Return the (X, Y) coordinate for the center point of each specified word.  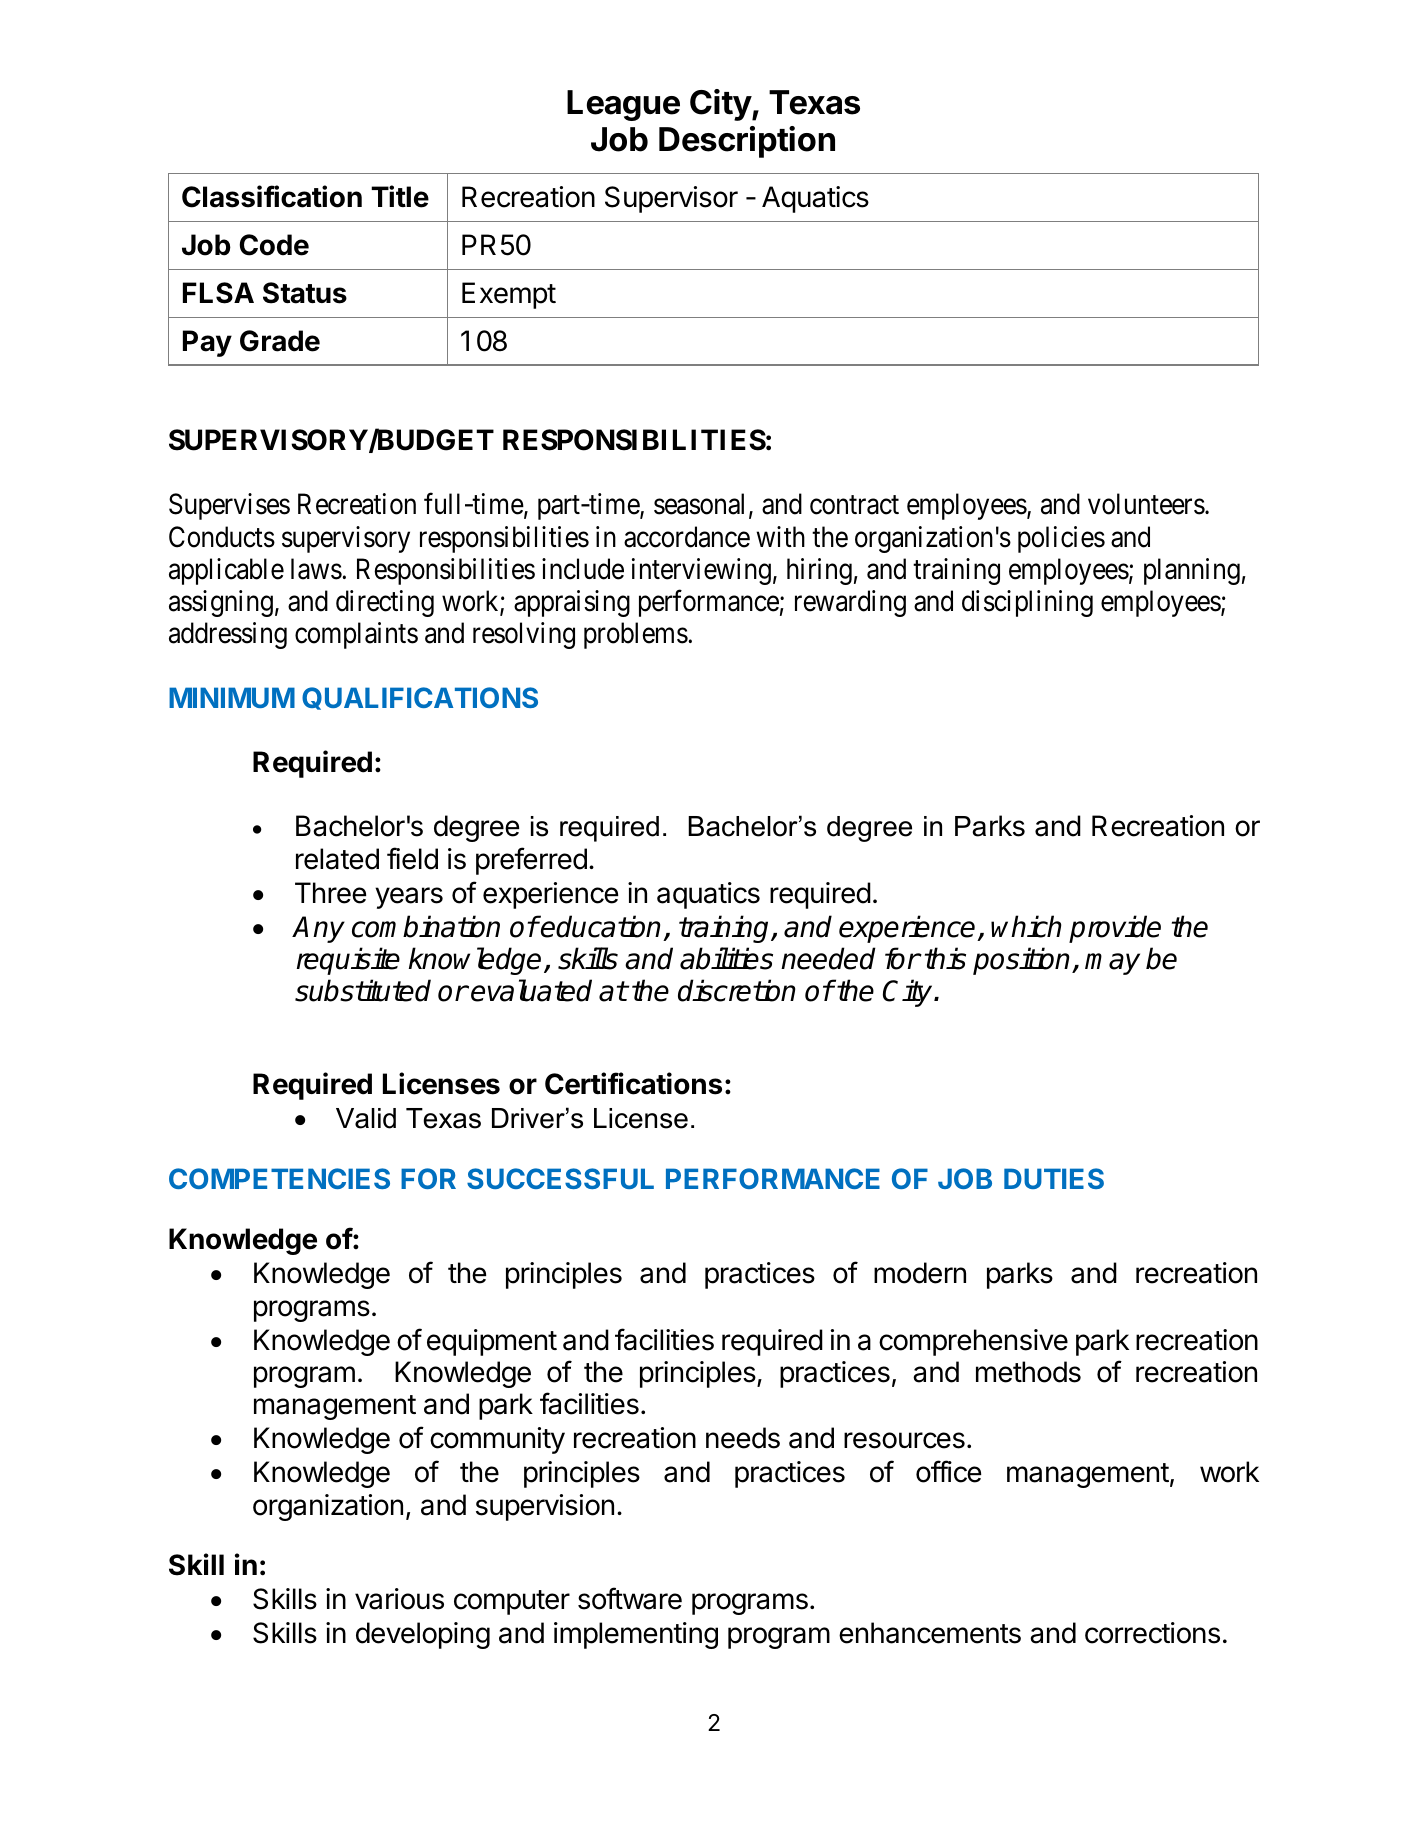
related (337, 859)
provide (1115, 929)
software (630, 1598)
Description (747, 142)
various (399, 1599)
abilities (726, 958)
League (623, 105)
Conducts (222, 537)
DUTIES (1054, 1178)
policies (1061, 539)
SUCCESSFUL (560, 1178)
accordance (687, 537)
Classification (272, 196)
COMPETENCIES (279, 1178)
